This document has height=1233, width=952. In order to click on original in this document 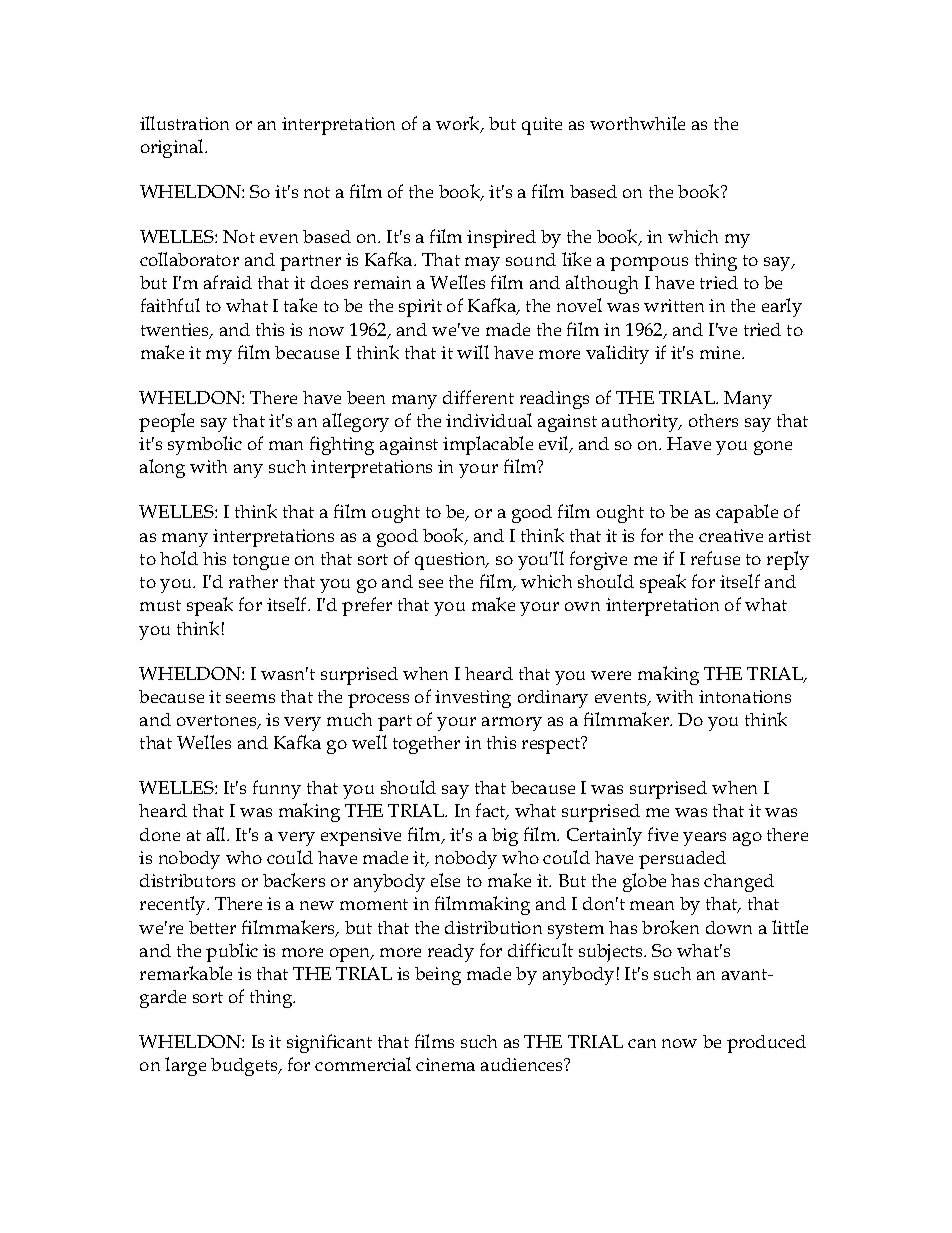, I will do `click(173, 148)`.
